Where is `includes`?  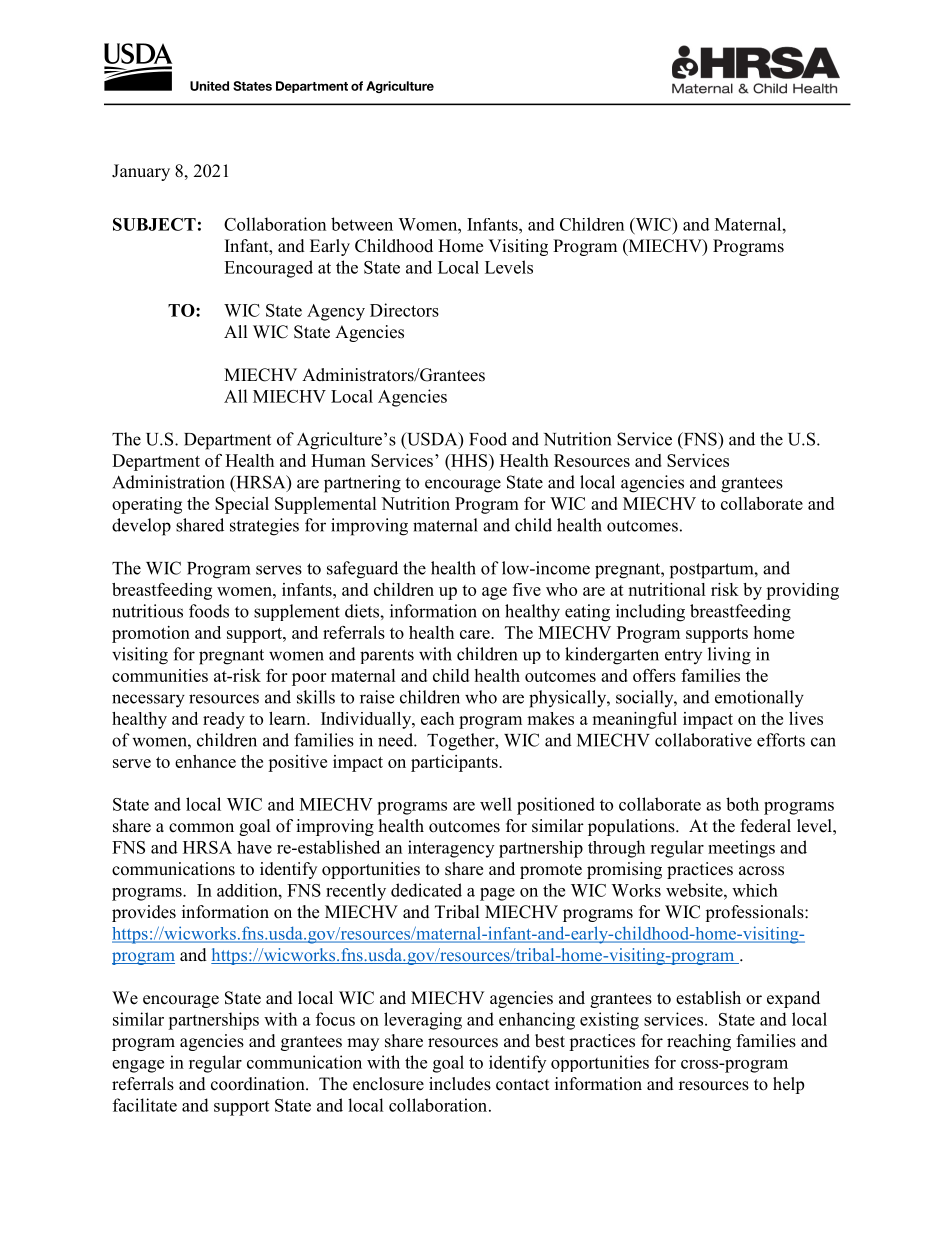
includes is located at coordinates (460, 1084).
